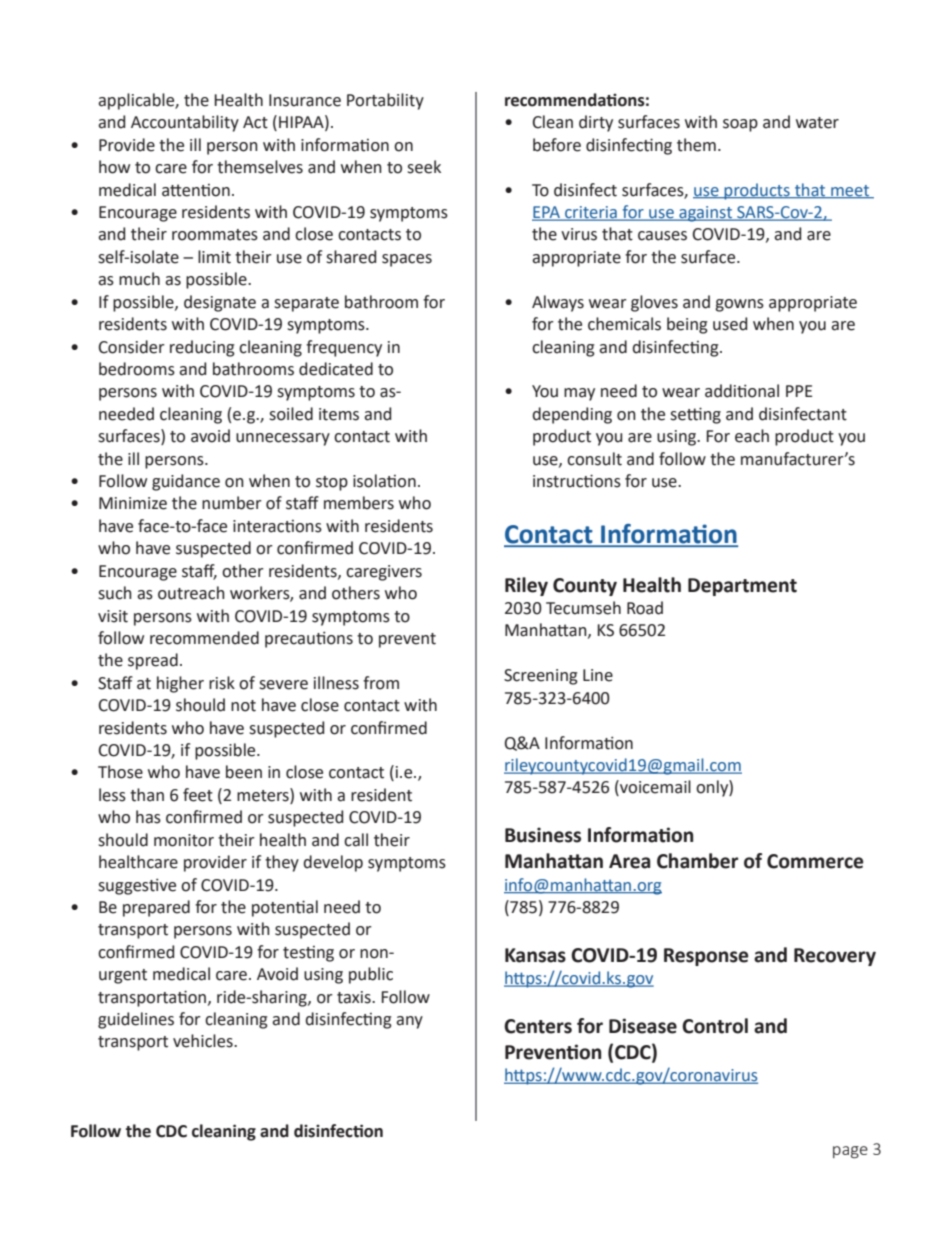  I want to click on vehicles, so click(204, 1041).
